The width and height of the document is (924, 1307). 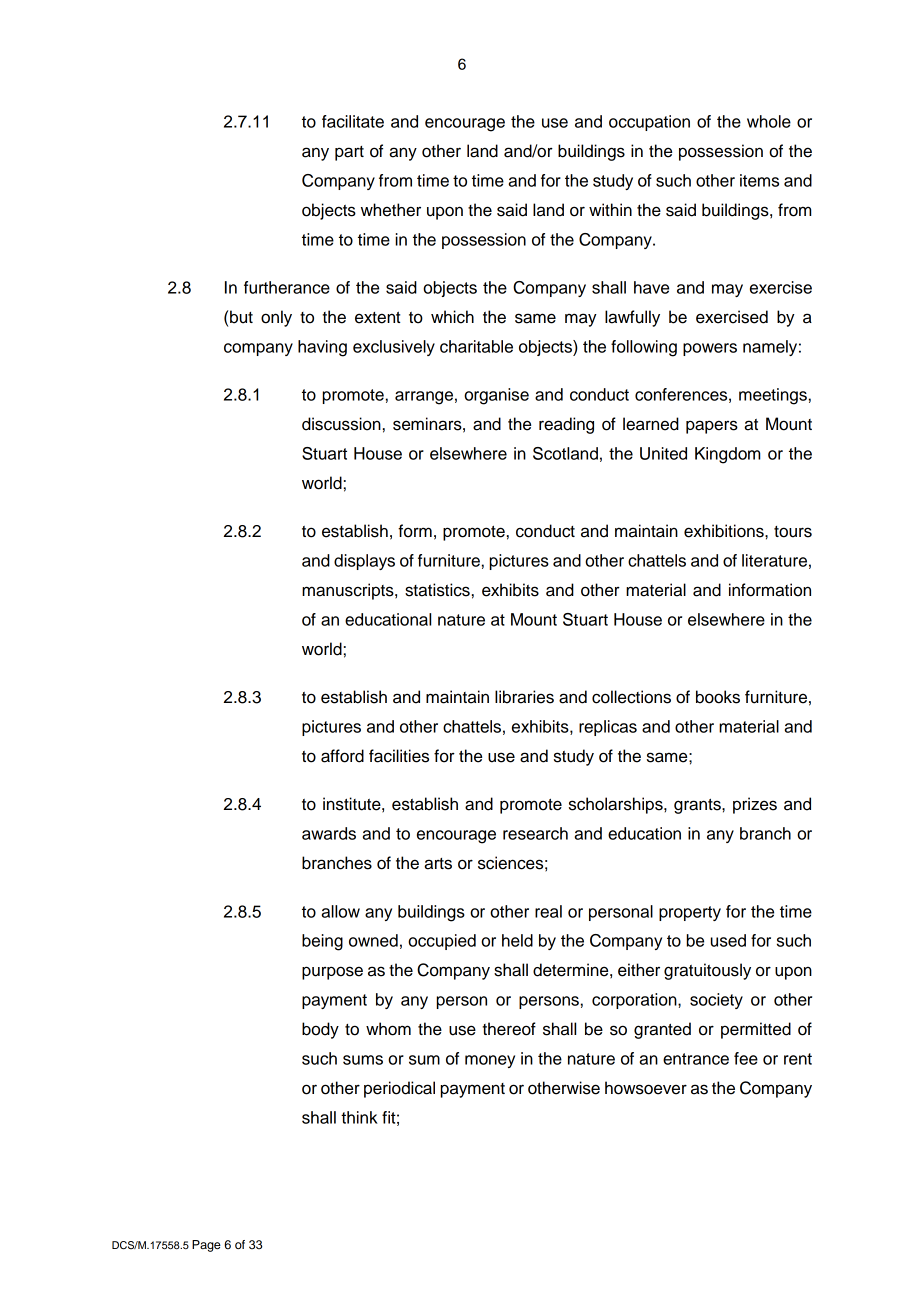 I want to click on books, so click(x=718, y=697).
